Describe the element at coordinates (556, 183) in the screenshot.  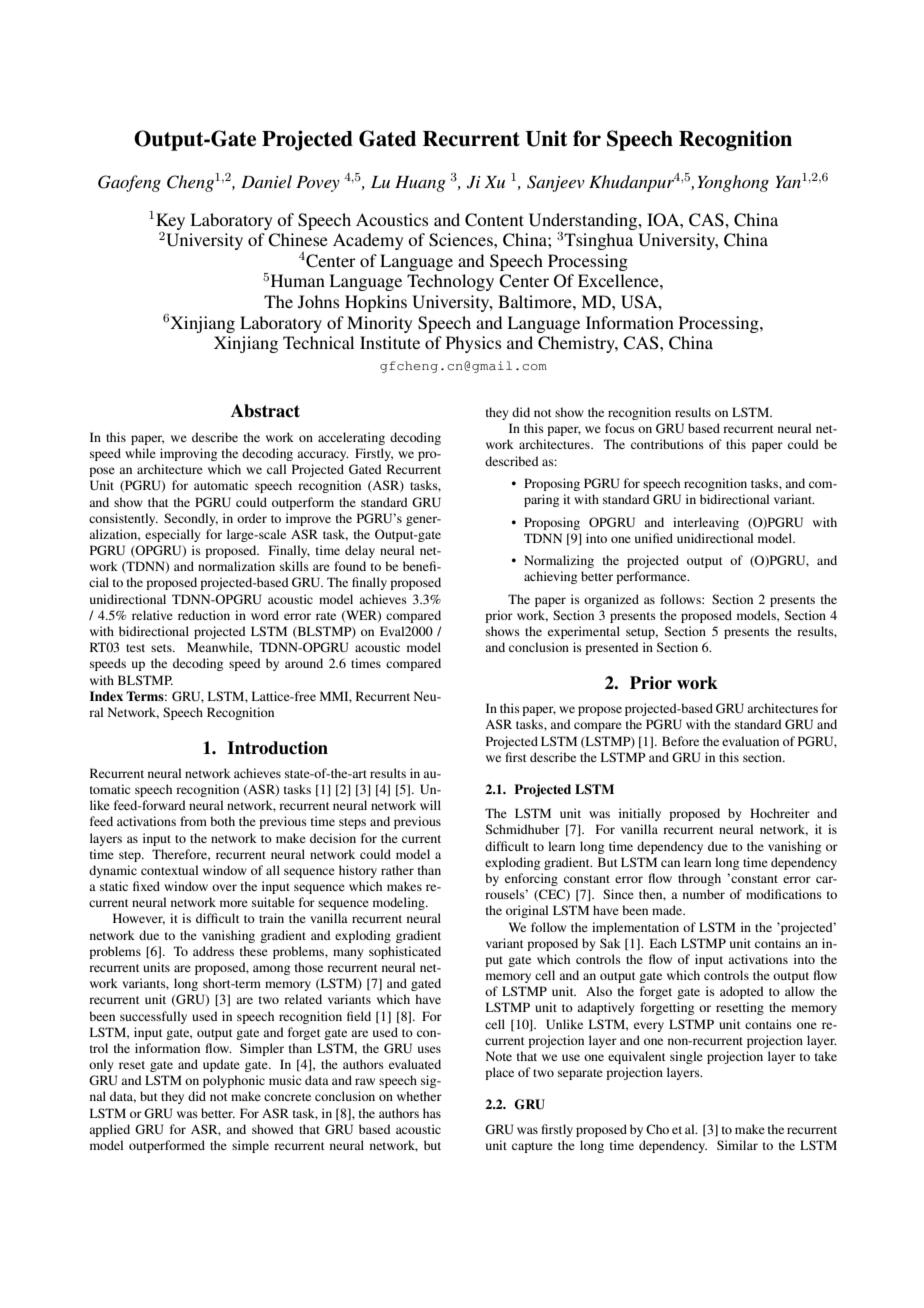
I see `Sanjeev` at that location.
